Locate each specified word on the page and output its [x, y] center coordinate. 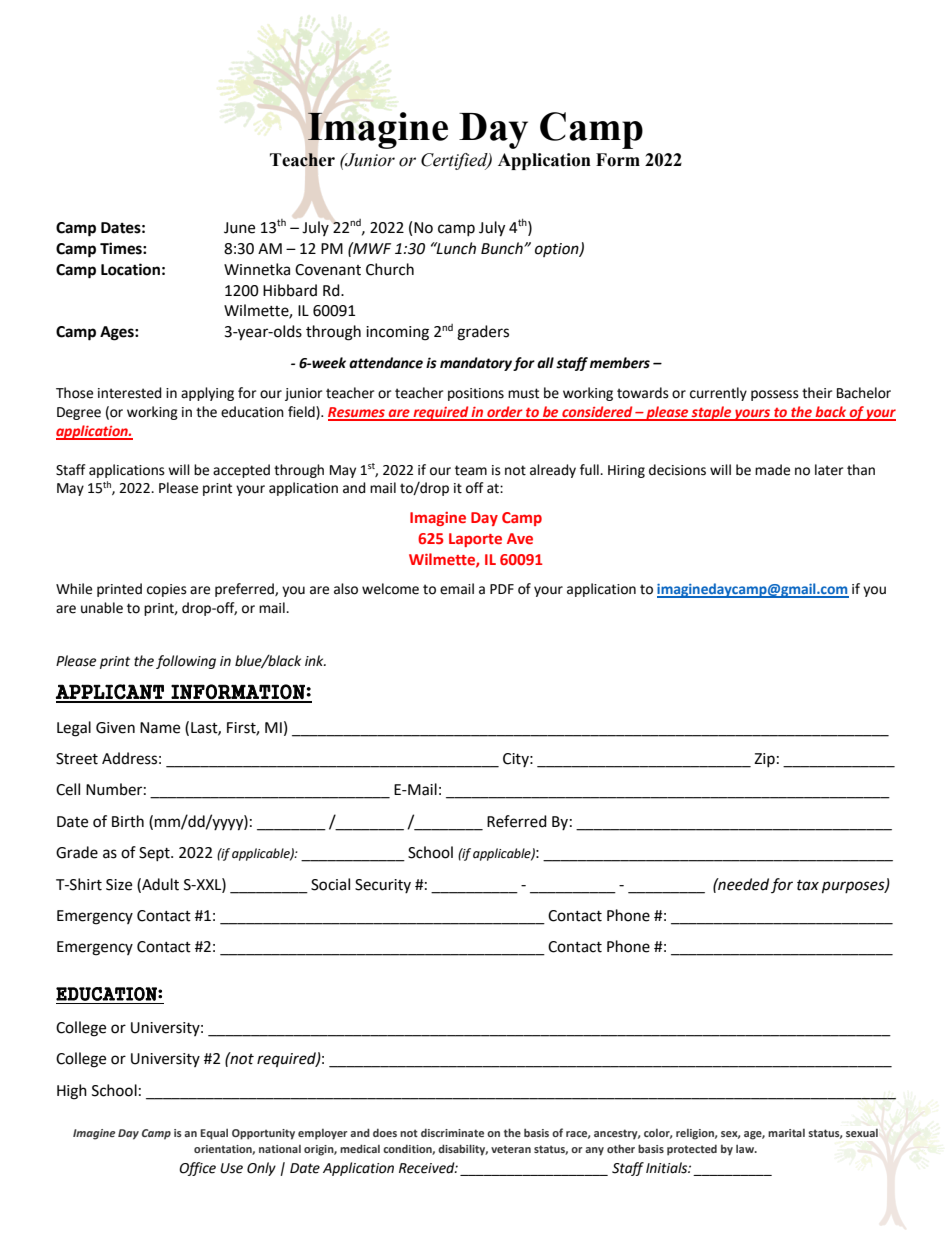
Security [383, 886]
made [772, 470]
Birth [128, 821]
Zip [764, 760]
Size [119, 885]
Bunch [503, 248]
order [505, 413]
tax [808, 885]
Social [330, 884]
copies [167, 590]
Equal [214, 1134]
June [239, 228]
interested [130, 393]
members [620, 363]
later [829, 470]
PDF [502, 589]
